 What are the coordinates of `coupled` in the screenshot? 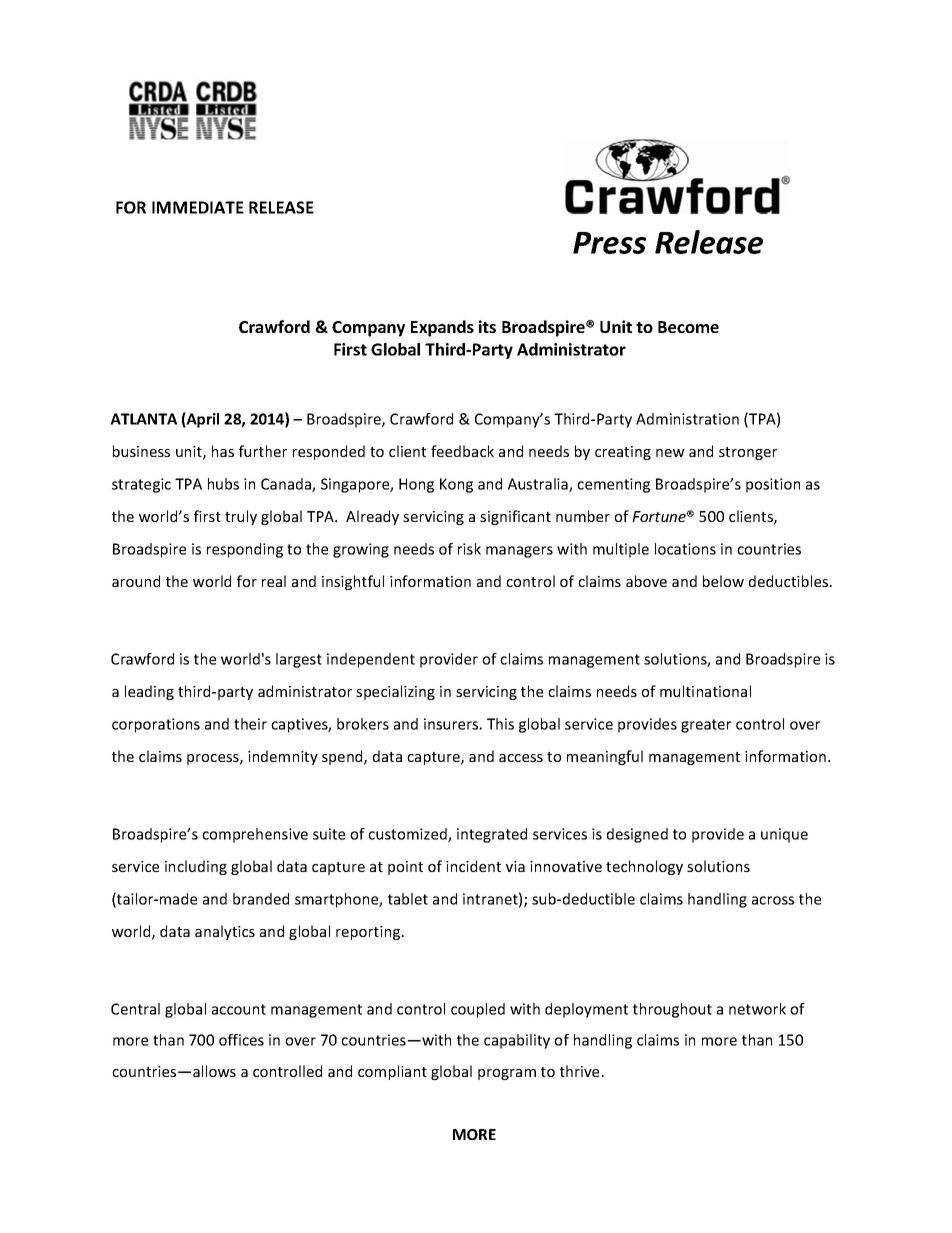 It's located at (478, 1010).
